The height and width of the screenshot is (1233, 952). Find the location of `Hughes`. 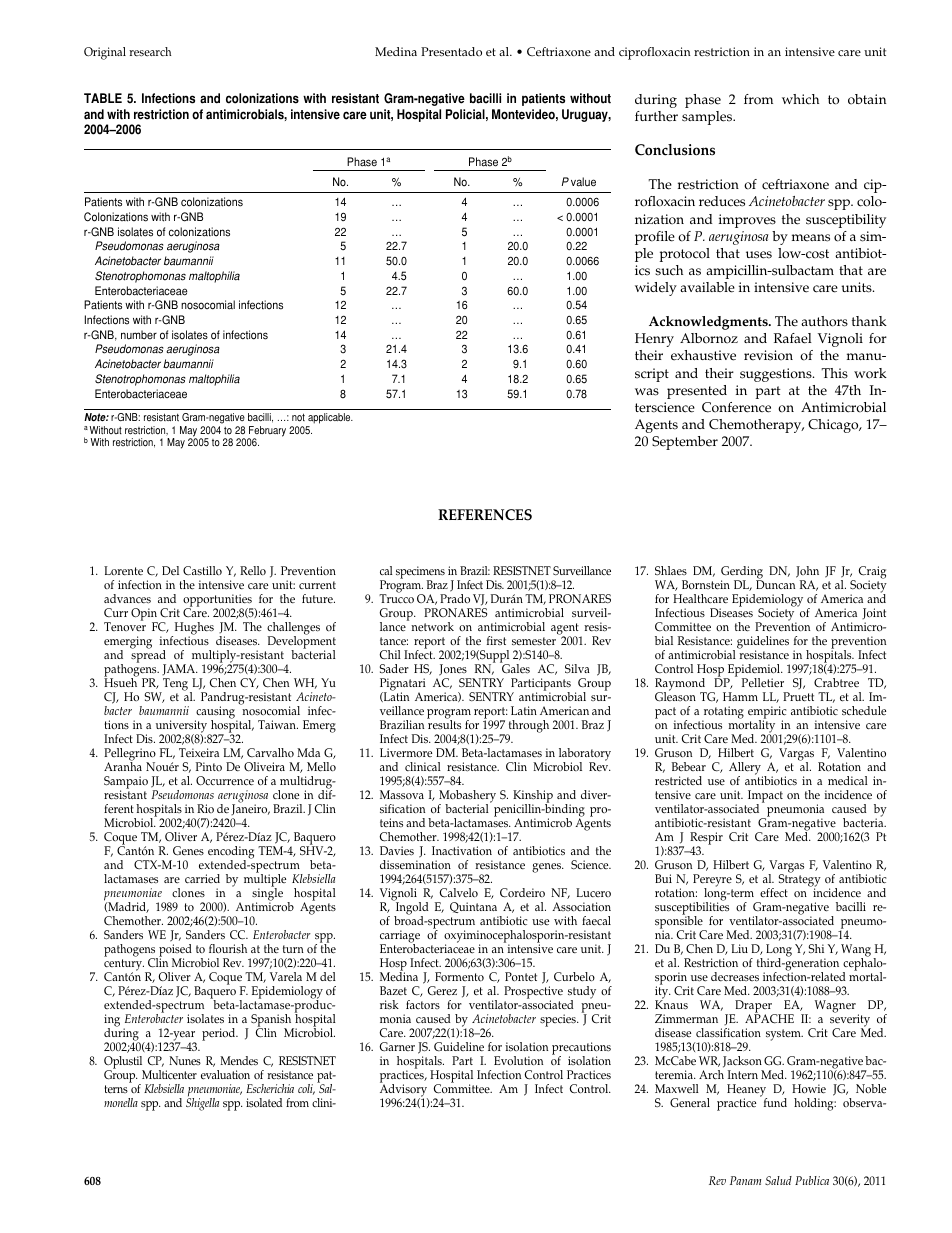

Hughes is located at coordinates (193, 629).
